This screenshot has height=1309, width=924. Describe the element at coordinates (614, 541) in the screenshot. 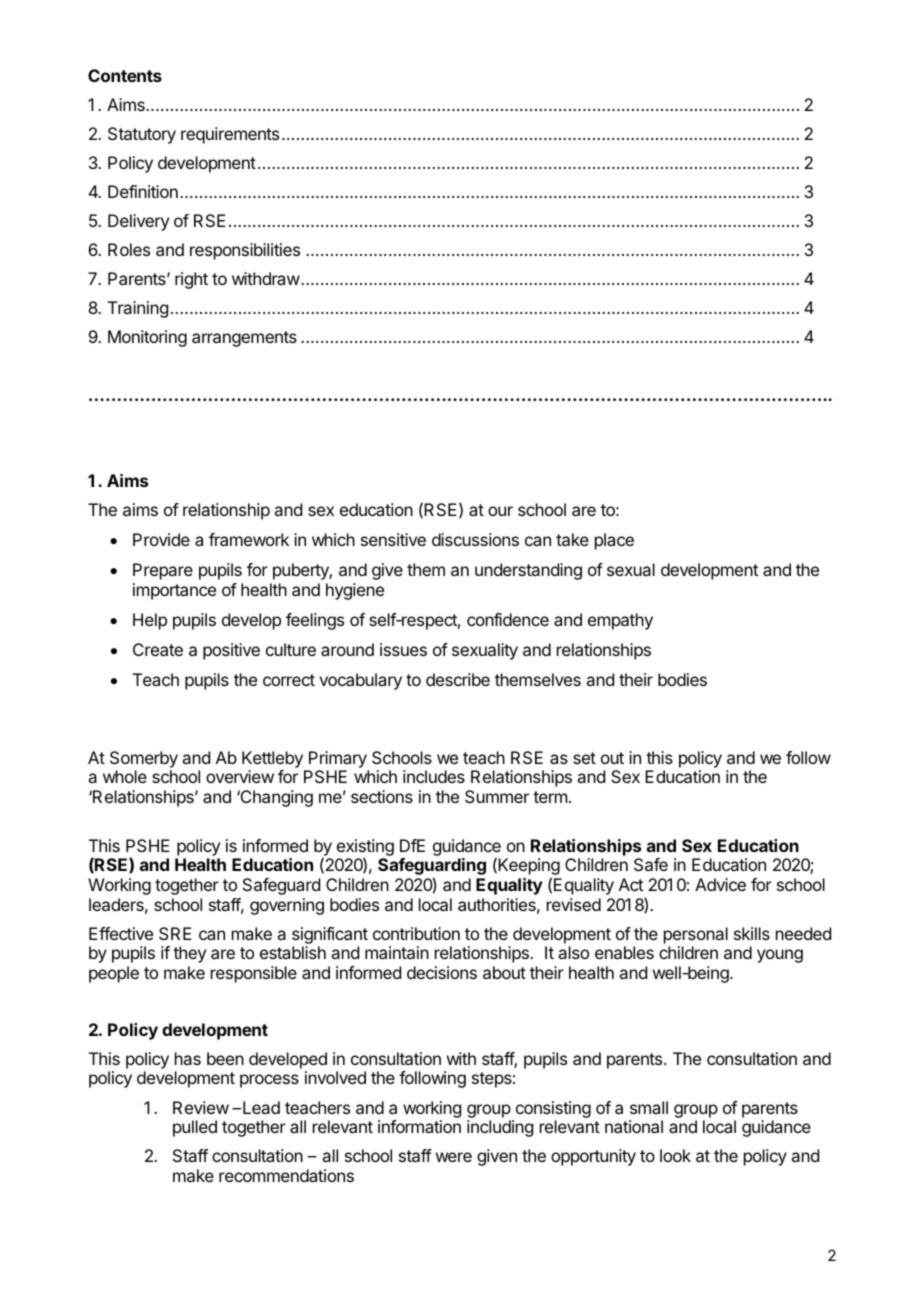

I see `place` at that location.
